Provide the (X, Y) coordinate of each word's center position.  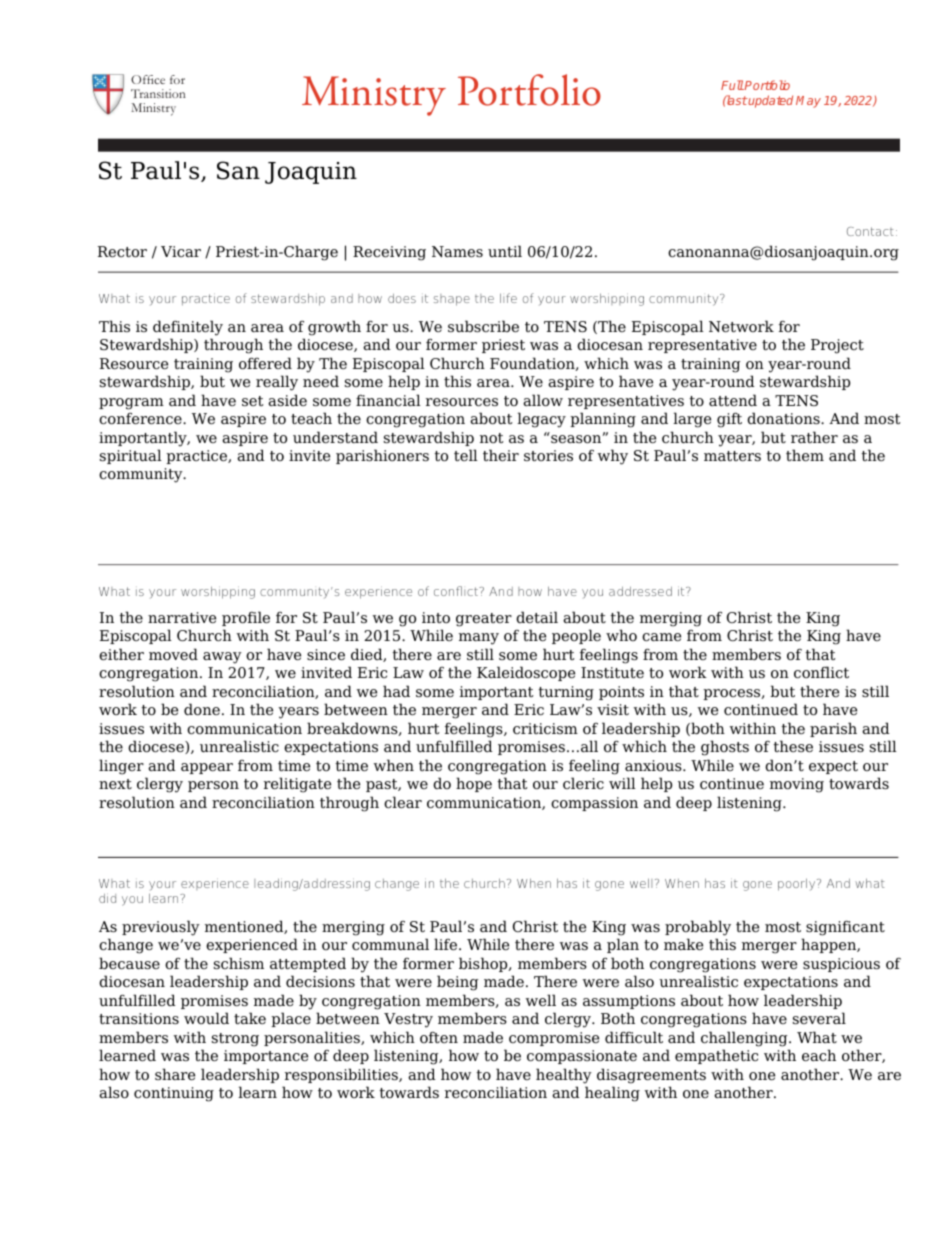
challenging (745, 1039)
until (505, 251)
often (439, 1037)
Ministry (374, 96)
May (808, 102)
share (175, 1074)
